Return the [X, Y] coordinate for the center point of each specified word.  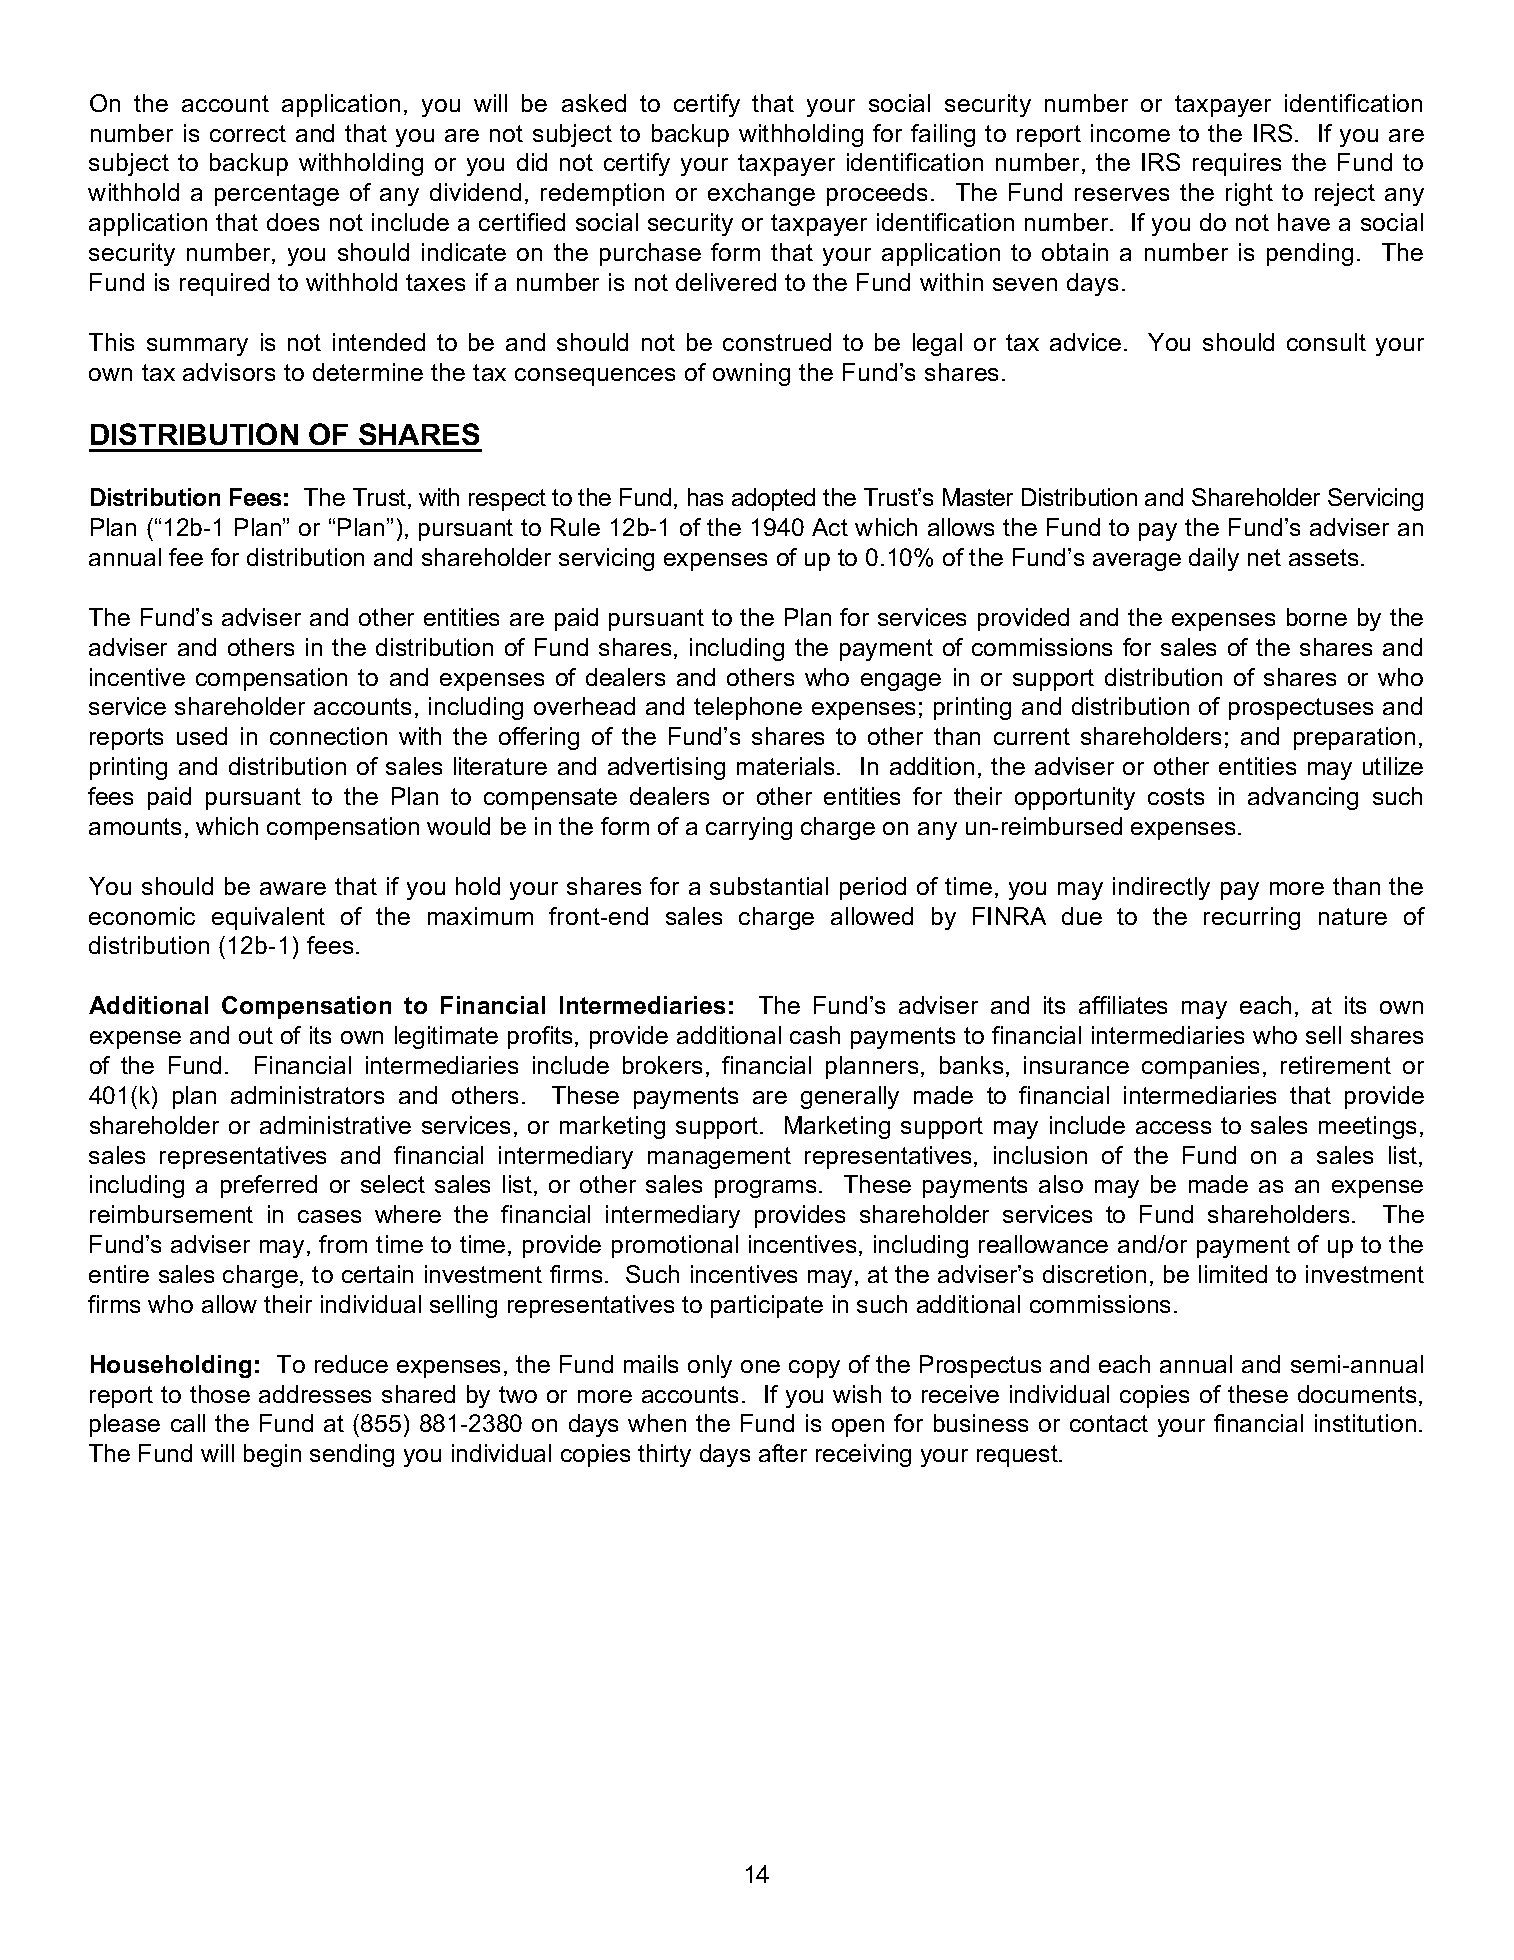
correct [248, 133]
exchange [761, 194]
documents [1357, 1394]
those [220, 1394]
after [783, 1453]
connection [328, 736]
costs [1176, 796]
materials [785, 766]
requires [1237, 164]
